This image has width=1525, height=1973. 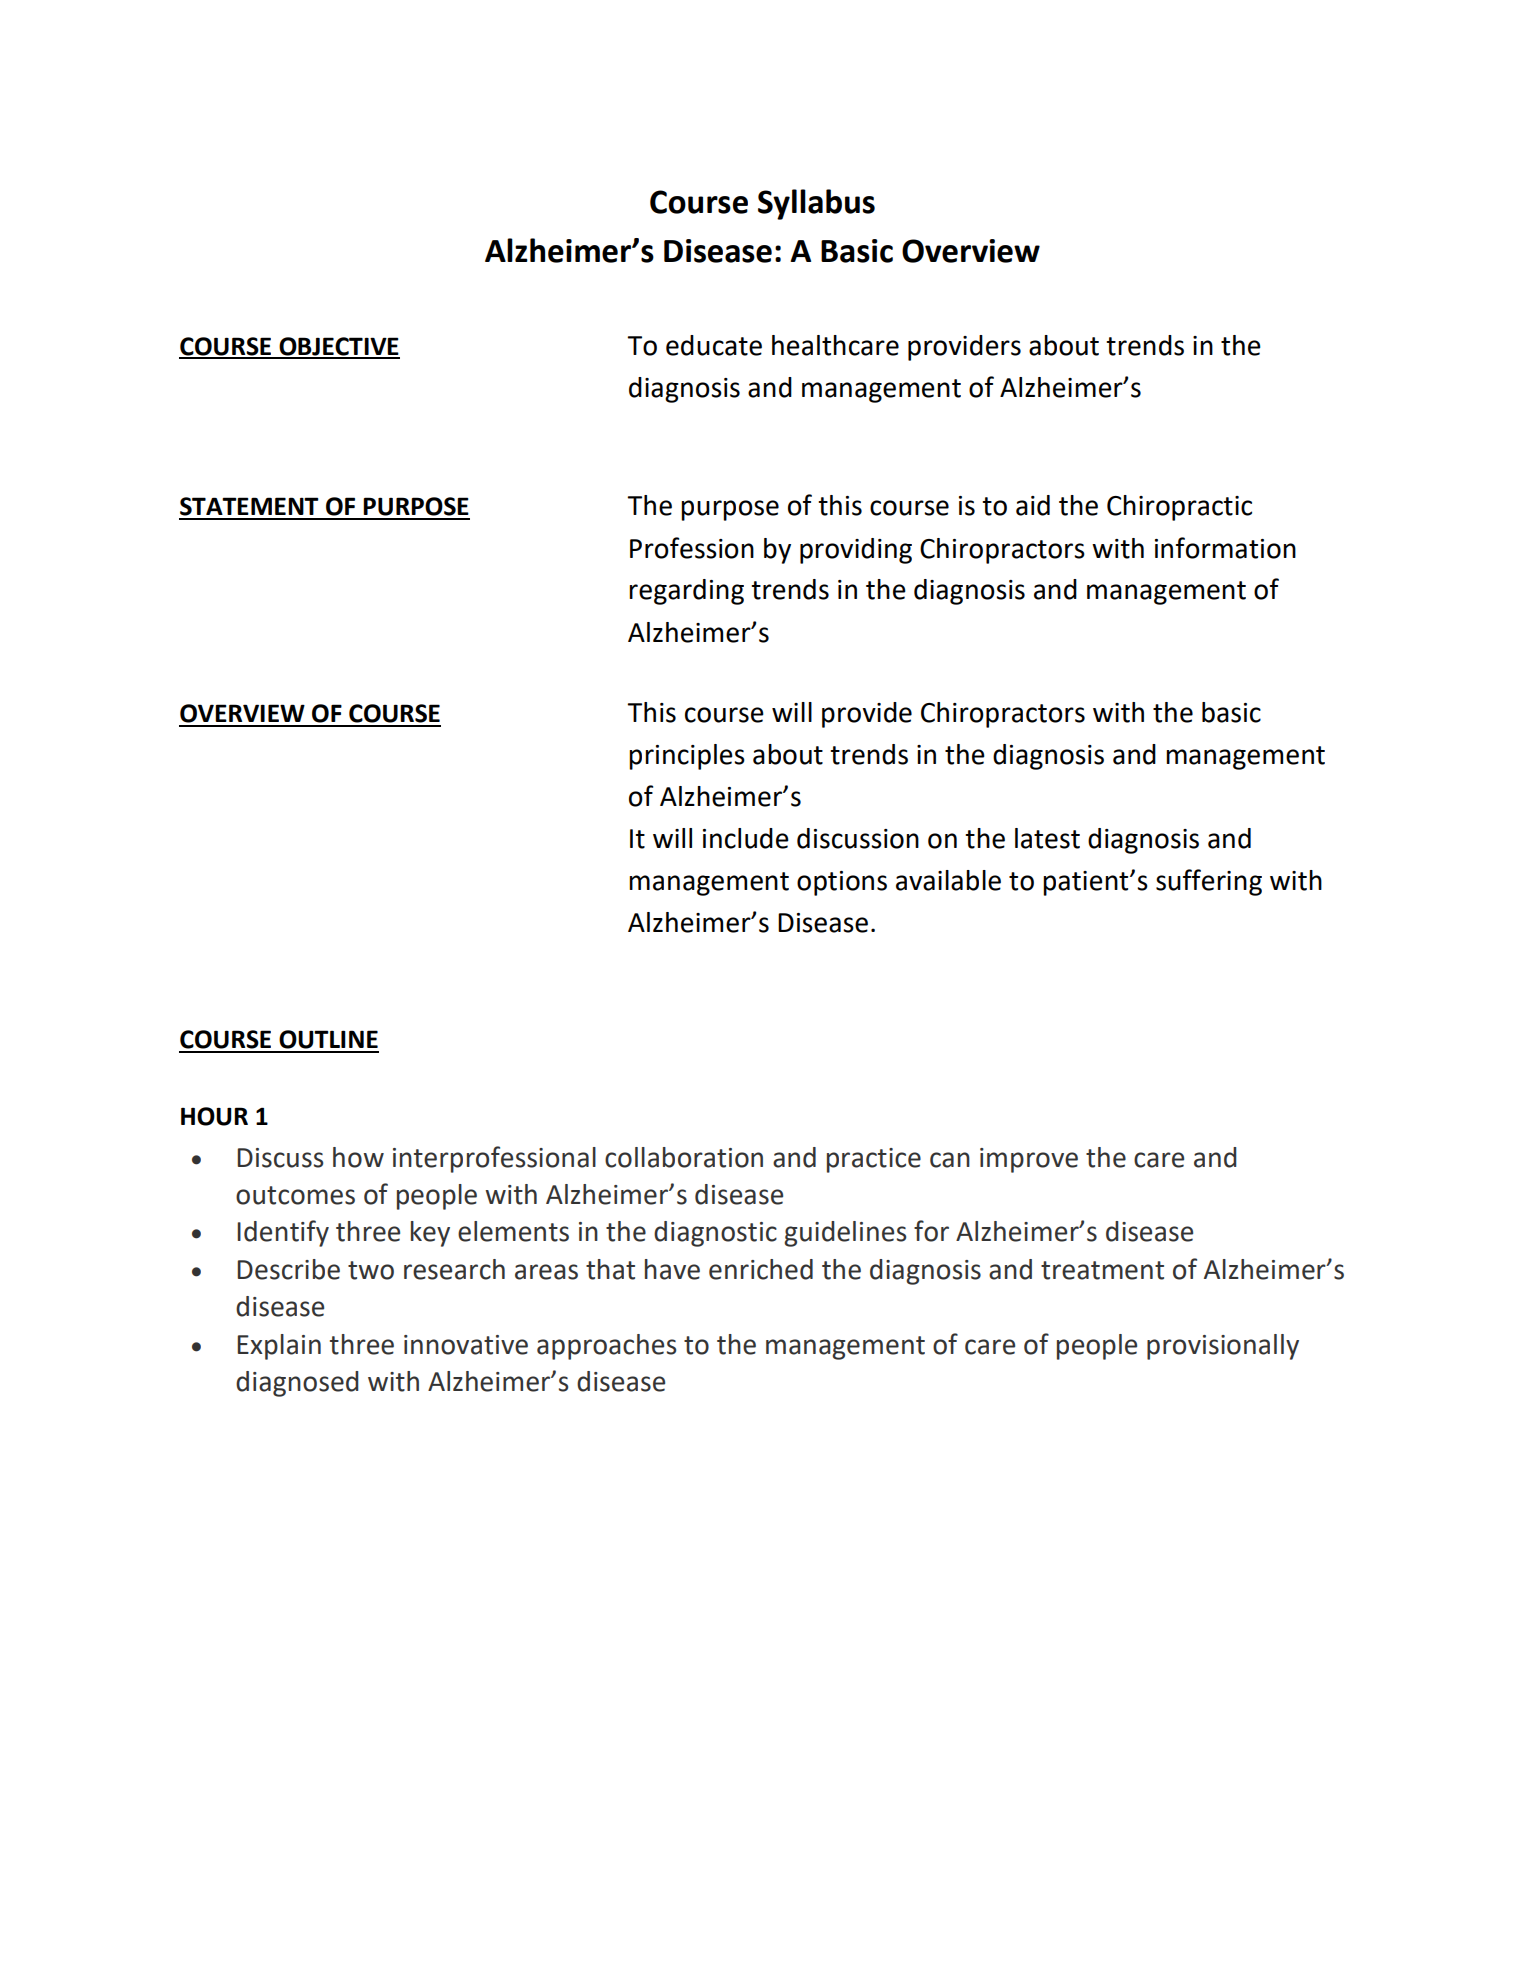 What do you see at coordinates (842, 883) in the image?
I see `options` at bounding box center [842, 883].
